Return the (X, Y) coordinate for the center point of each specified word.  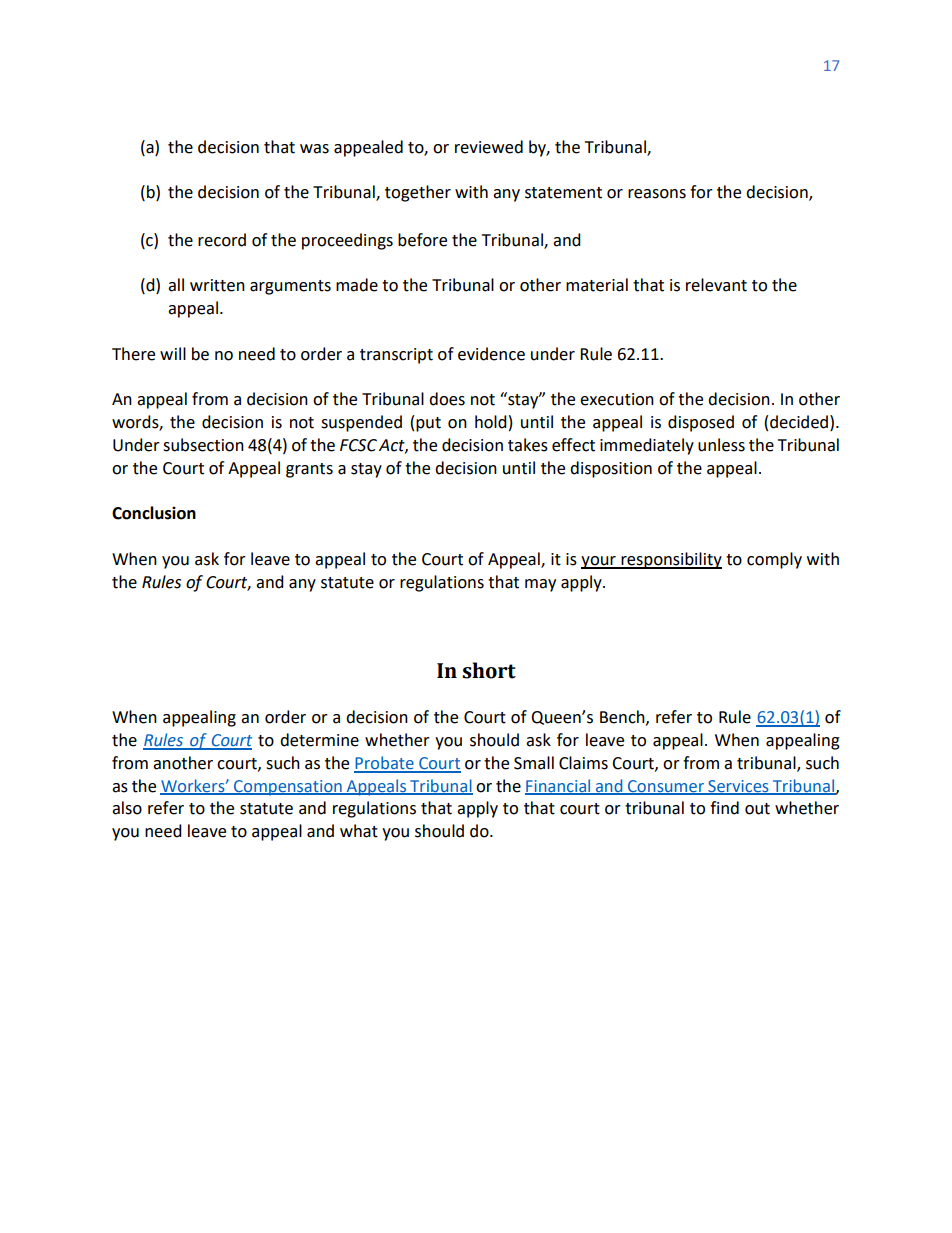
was (314, 149)
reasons (657, 194)
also (127, 808)
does (447, 399)
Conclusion (154, 513)
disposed (701, 423)
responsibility (670, 560)
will (173, 353)
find (724, 808)
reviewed (489, 147)
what (359, 831)
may (540, 585)
